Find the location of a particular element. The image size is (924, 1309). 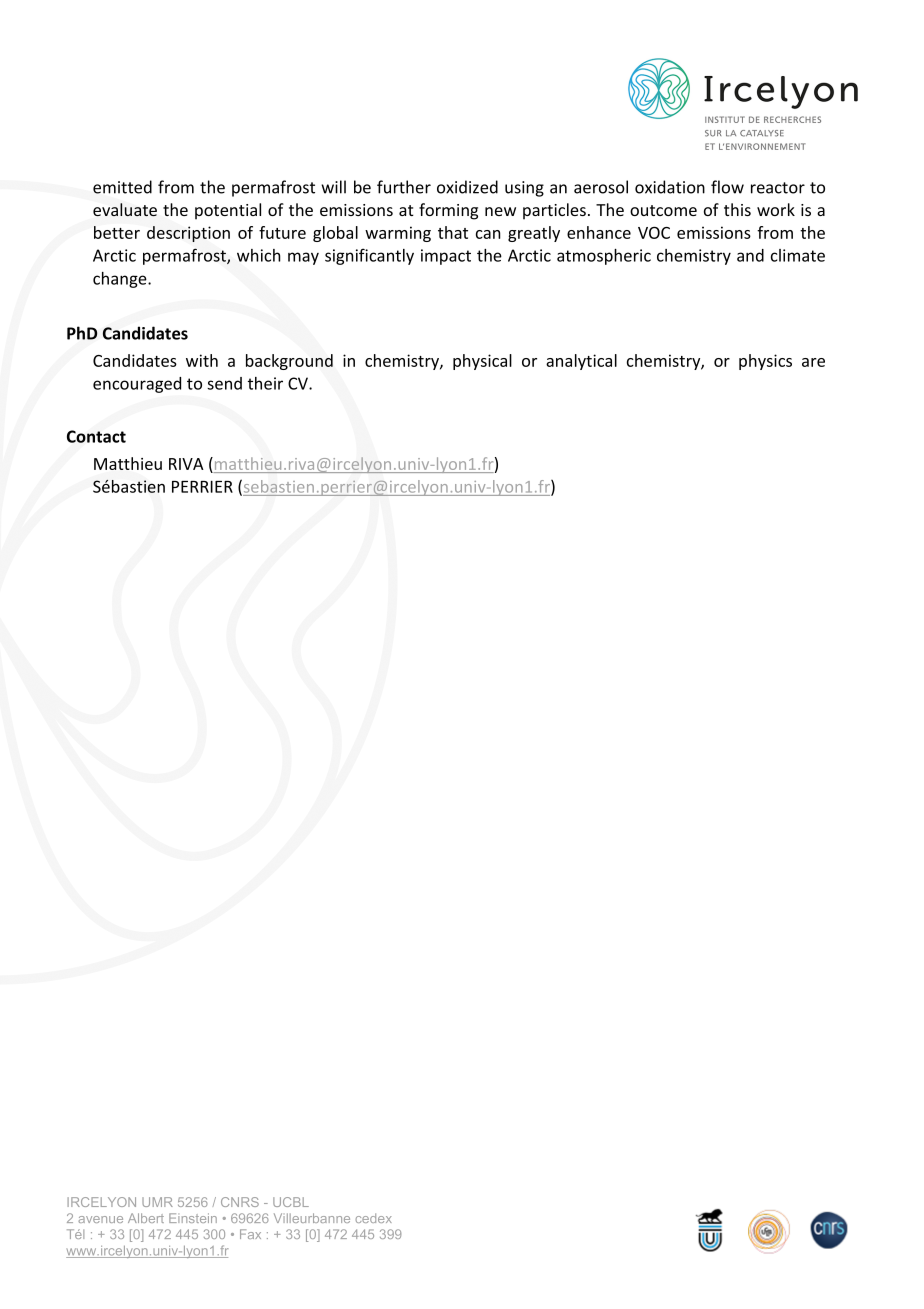

this is located at coordinates (737, 209).
